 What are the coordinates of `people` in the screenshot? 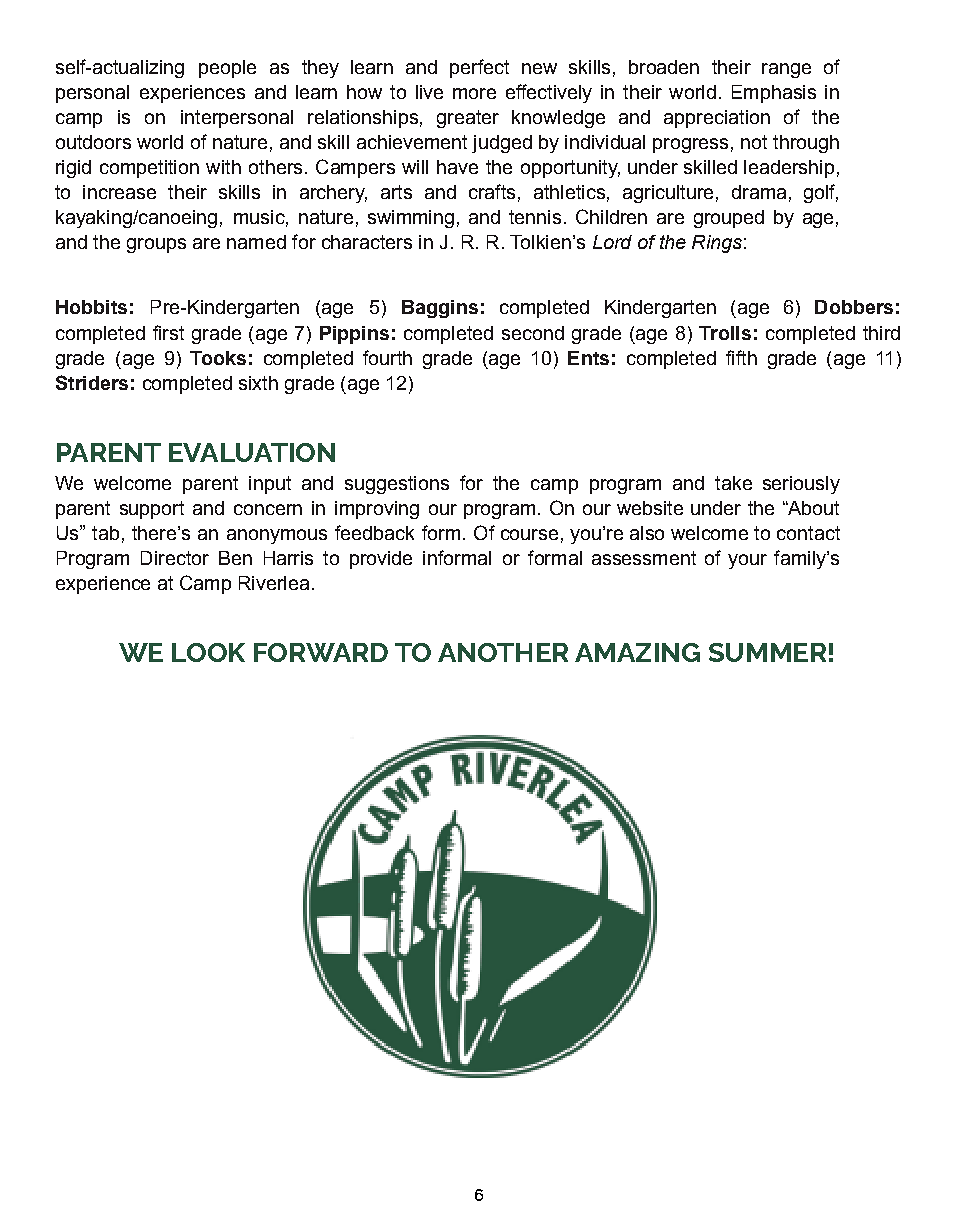 It's located at (227, 69).
